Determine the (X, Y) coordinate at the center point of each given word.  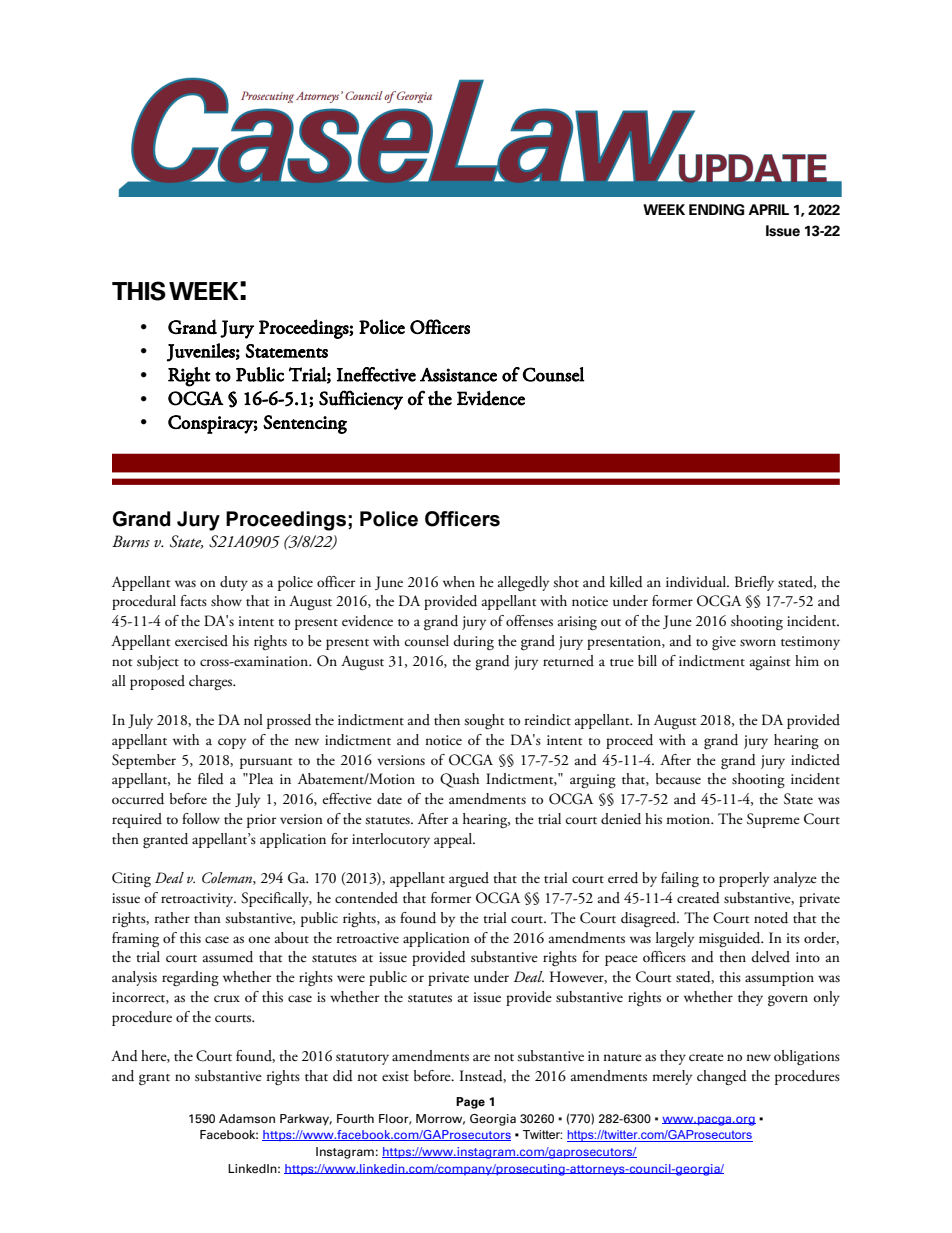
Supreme (773, 820)
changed (722, 1077)
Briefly (754, 583)
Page (470, 1103)
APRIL (768, 209)
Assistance (458, 375)
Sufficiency (361, 400)
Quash (459, 780)
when (459, 581)
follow (201, 818)
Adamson (247, 1118)
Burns (131, 541)
